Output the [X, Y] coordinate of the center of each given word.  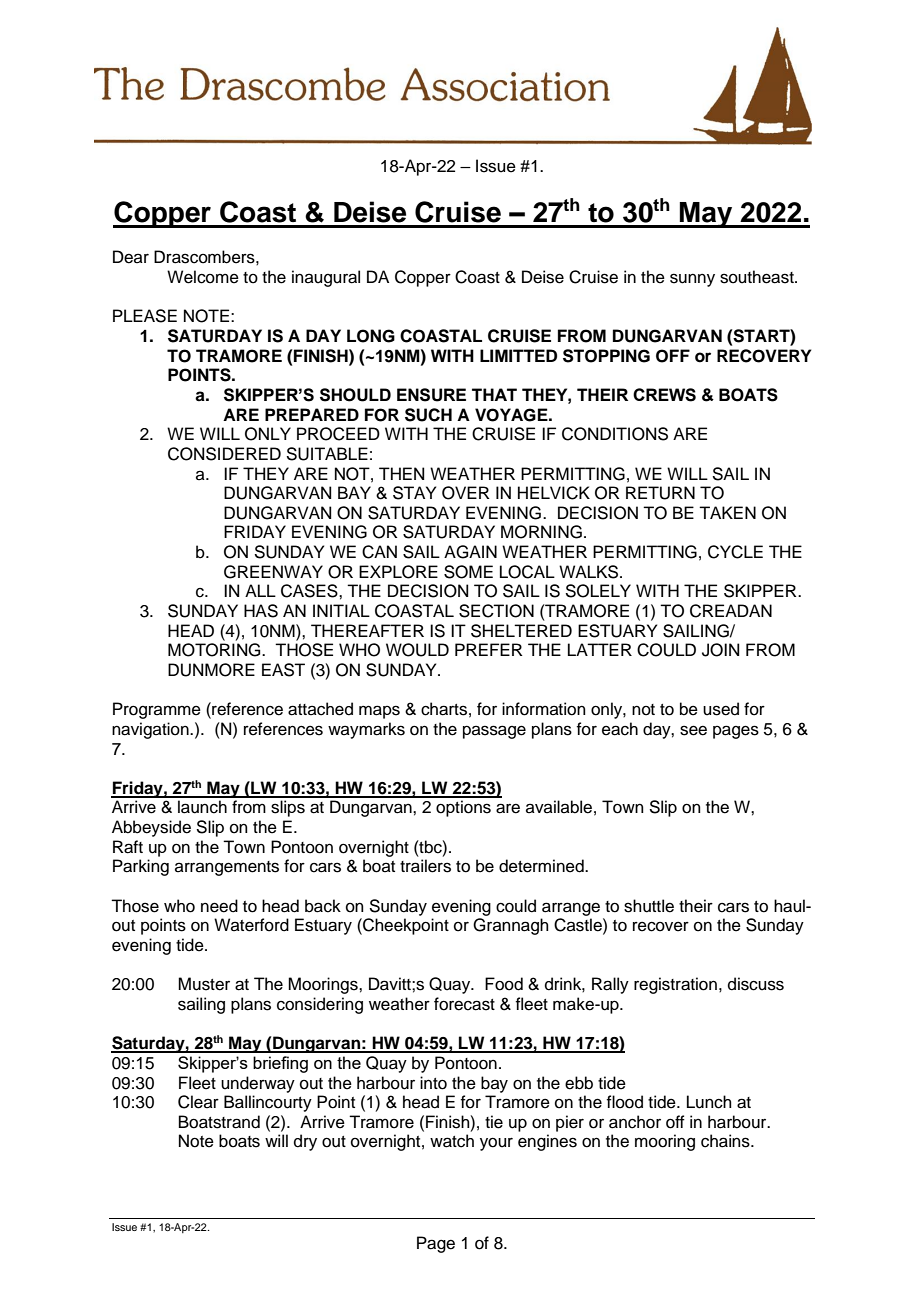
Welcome [203, 277]
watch [452, 1141]
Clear [198, 1102]
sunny [692, 280]
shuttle [649, 906]
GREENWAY [273, 572]
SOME [468, 572]
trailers [425, 866]
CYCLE [735, 552]
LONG [371, 336]
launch [202, 807]
